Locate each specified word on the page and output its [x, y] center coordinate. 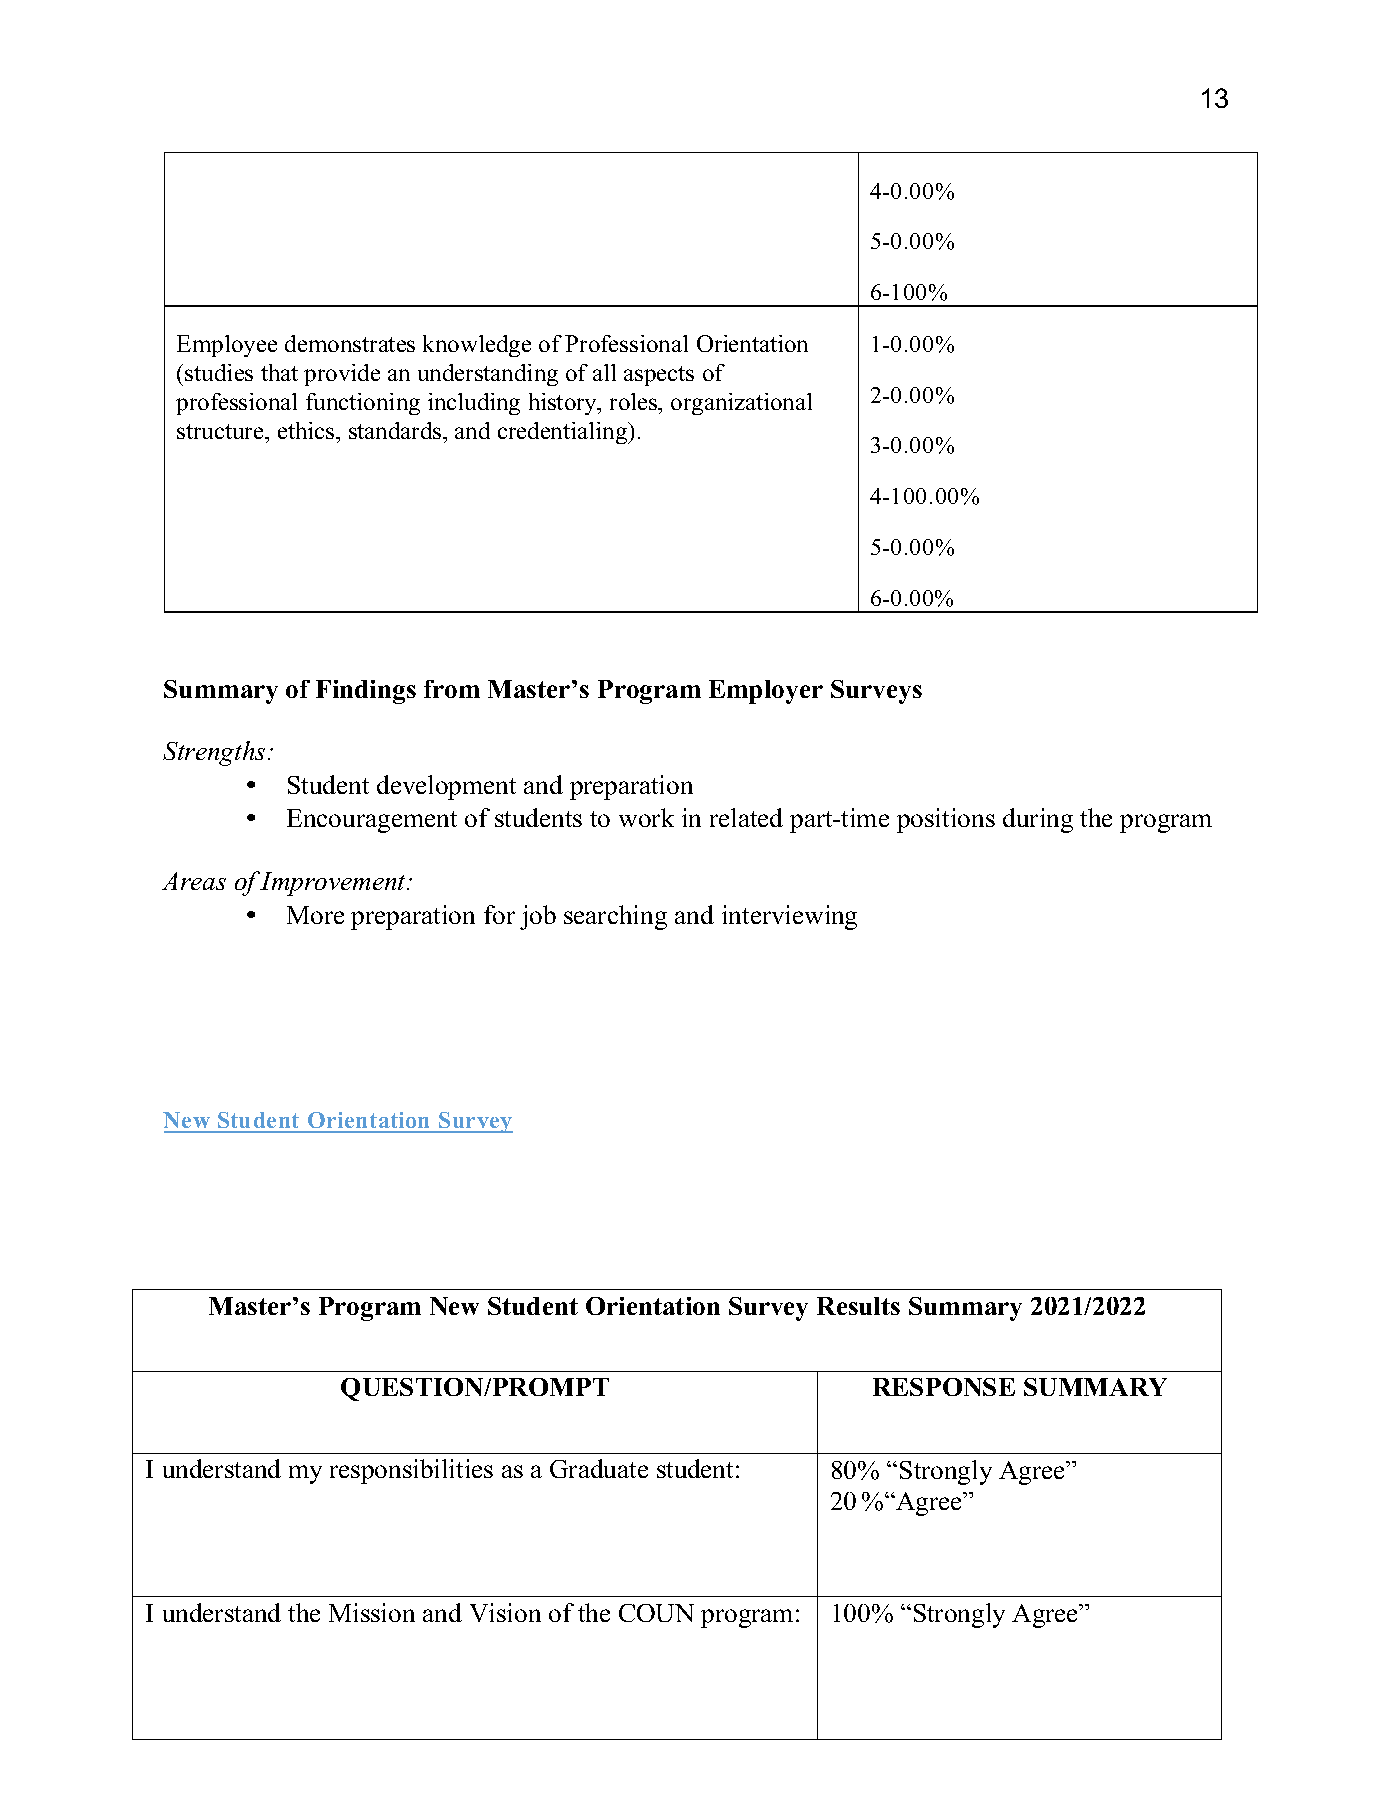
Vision [505, 1612]
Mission [372, 1612]
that [279, 372]
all [604, 372]
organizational [741, 404]
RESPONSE [944, 1387]
